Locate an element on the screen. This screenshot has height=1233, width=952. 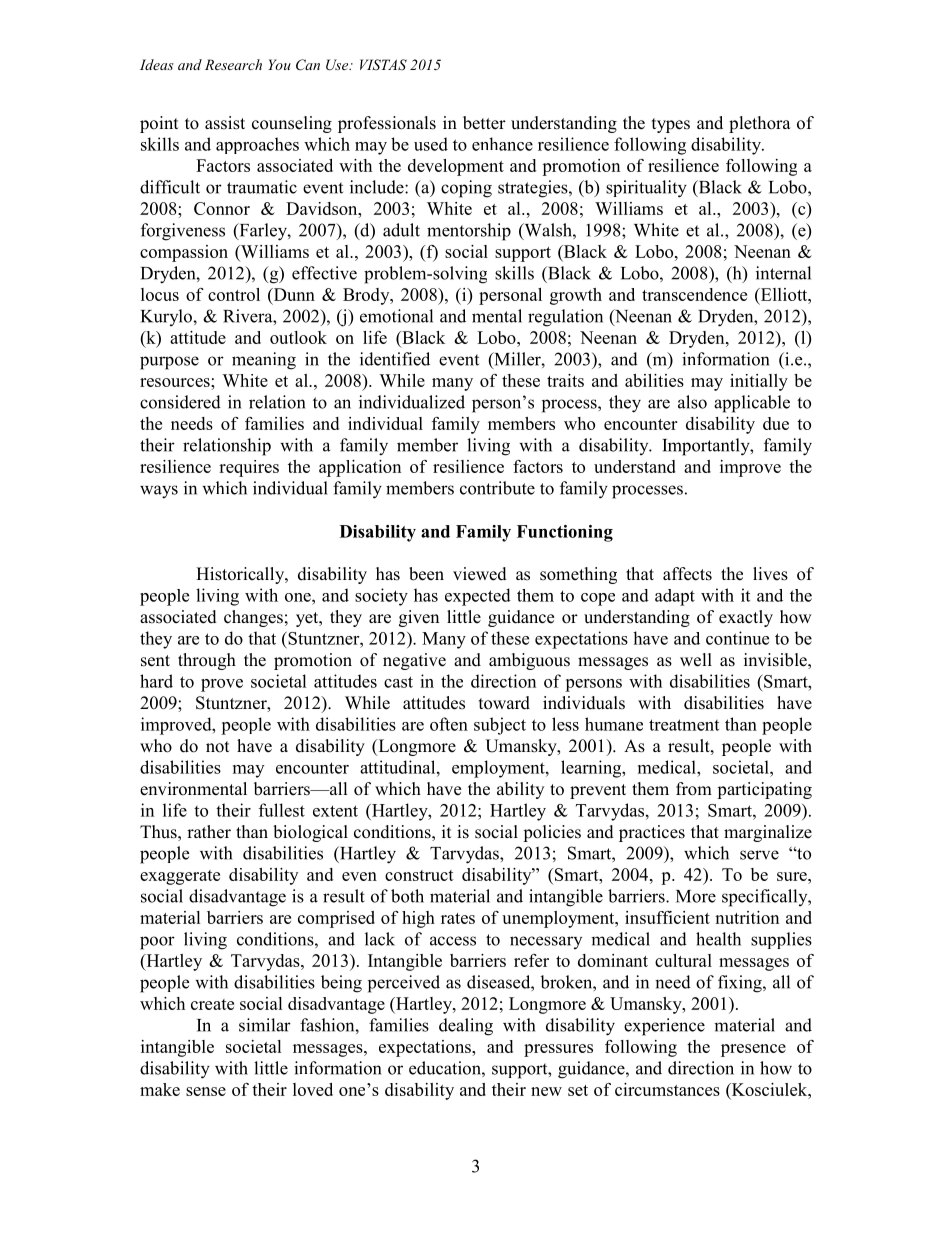
rather is located at coordinates (209, 832).
